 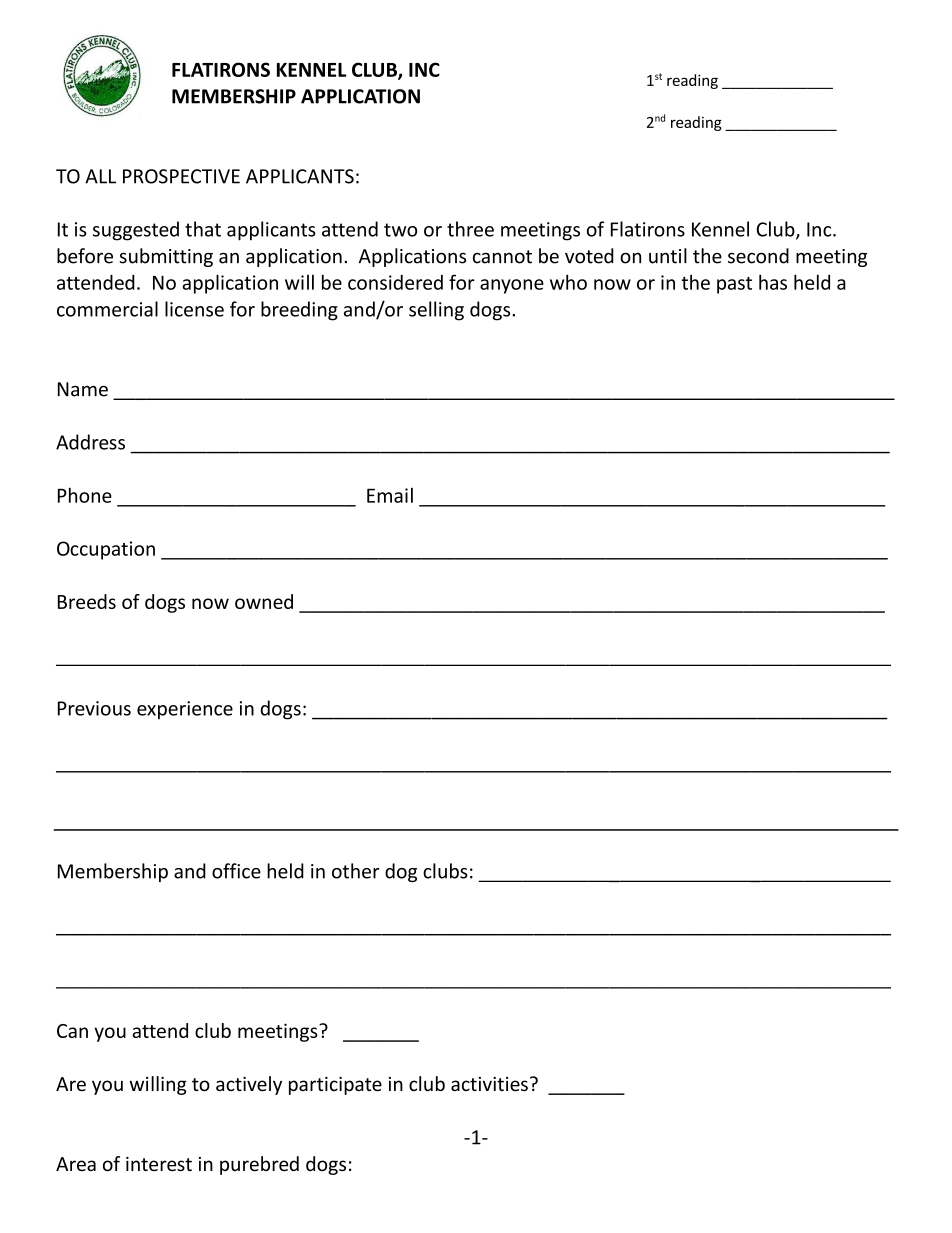 I want to click on until, so click(x=668, y=256).
